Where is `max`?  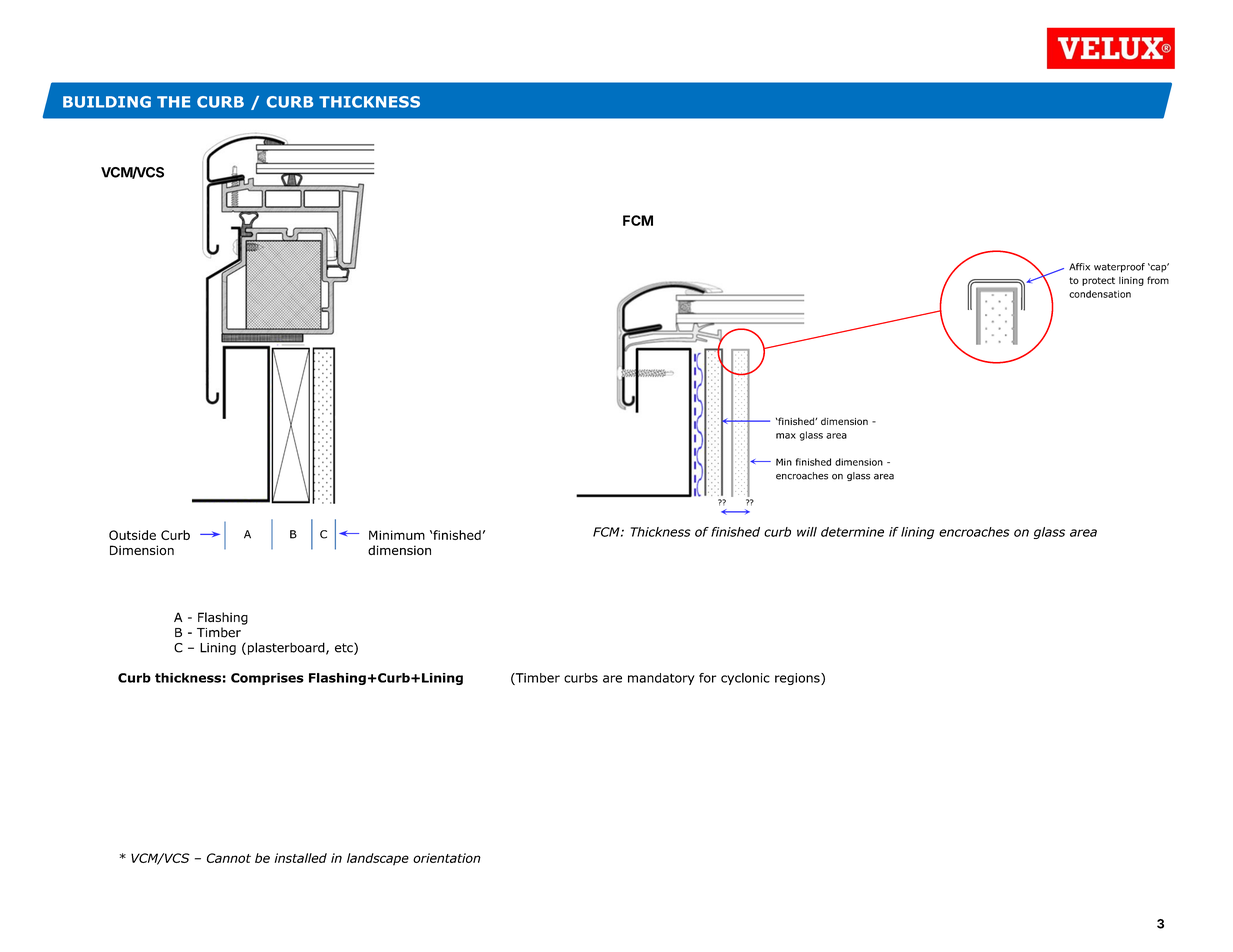 max is located at coordinates (786, 436).
